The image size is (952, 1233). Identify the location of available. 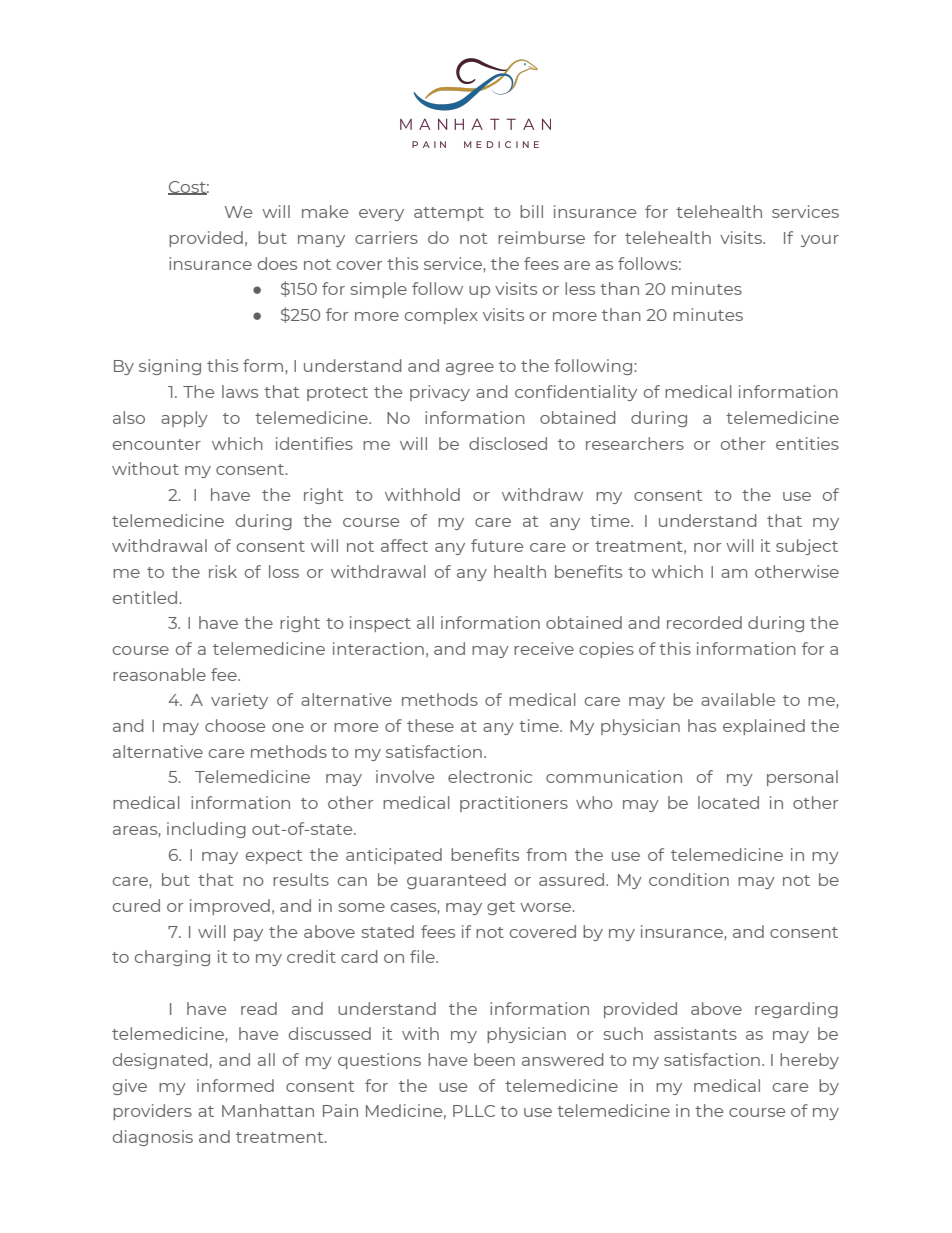
(738, 699).
